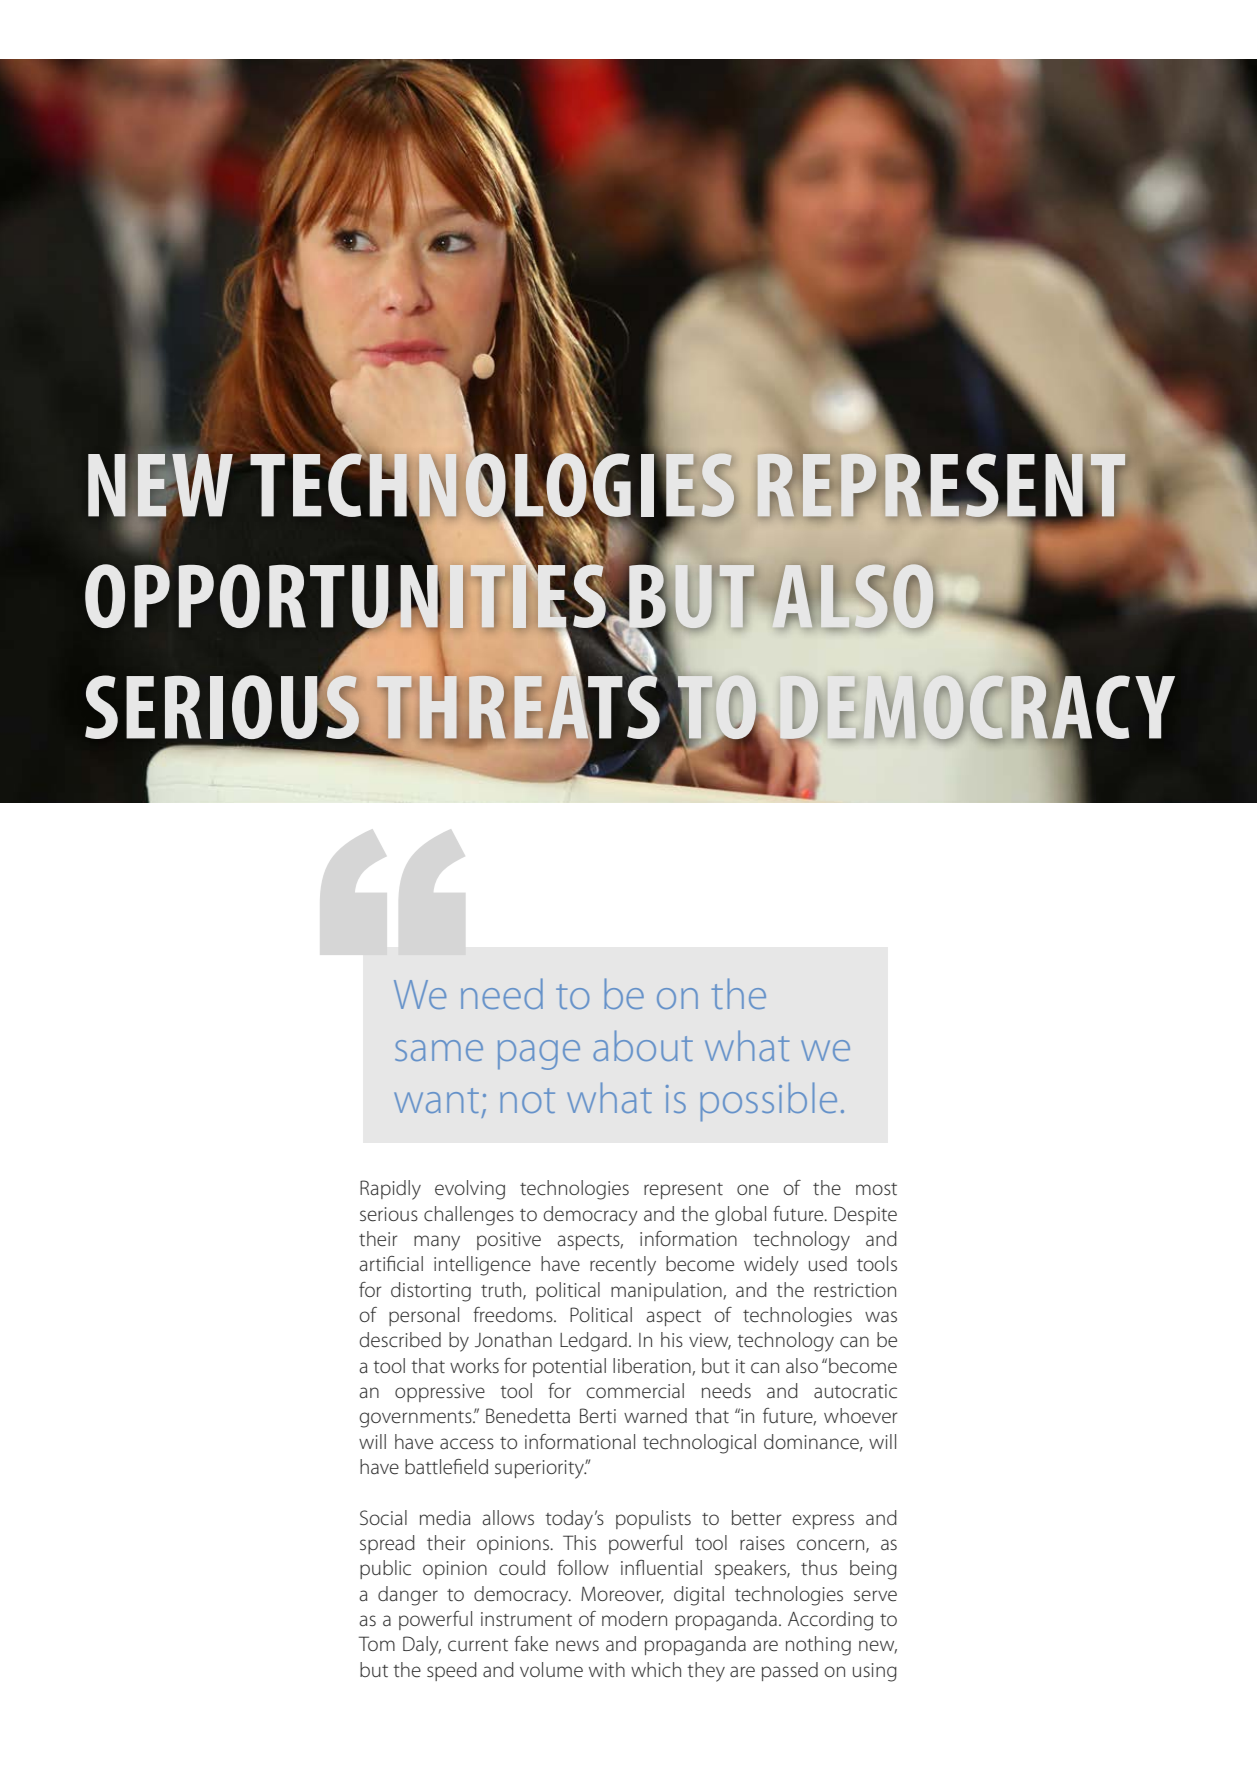 The width and height of the image is (1257, 1778). What do you see at coordinates (652, 1366) in the image?
I see `liberation` at bounding box center [652, 1366].
